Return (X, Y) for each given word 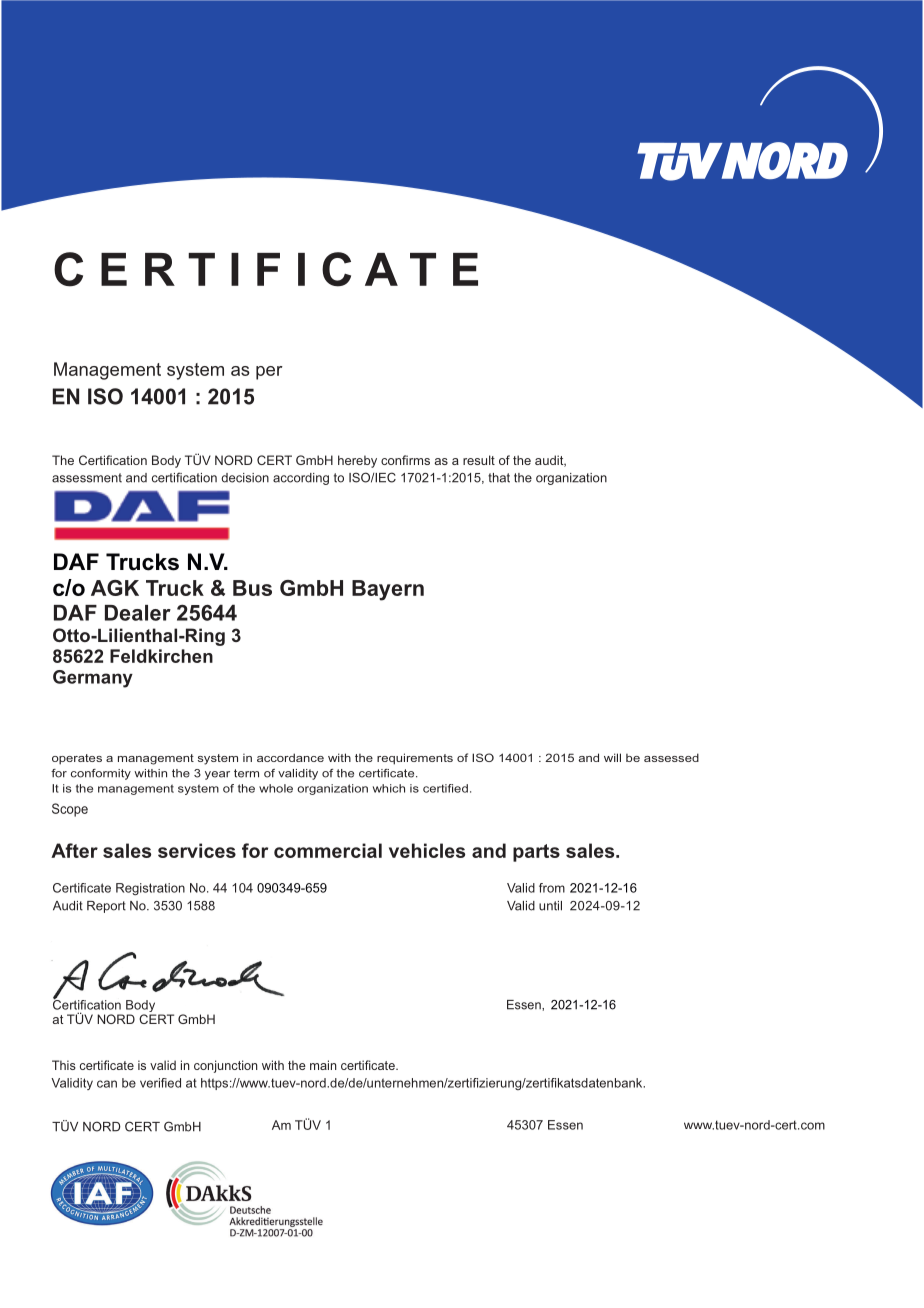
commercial (328, 850)
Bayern (388, 590)
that (499, 478)
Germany (93, 679)
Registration (150, 889)
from (552, 888)
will (612, 757)
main (323, 1065)
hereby (357, 461)
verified (160, 1083)
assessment (87, 478)
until (550, 906)
